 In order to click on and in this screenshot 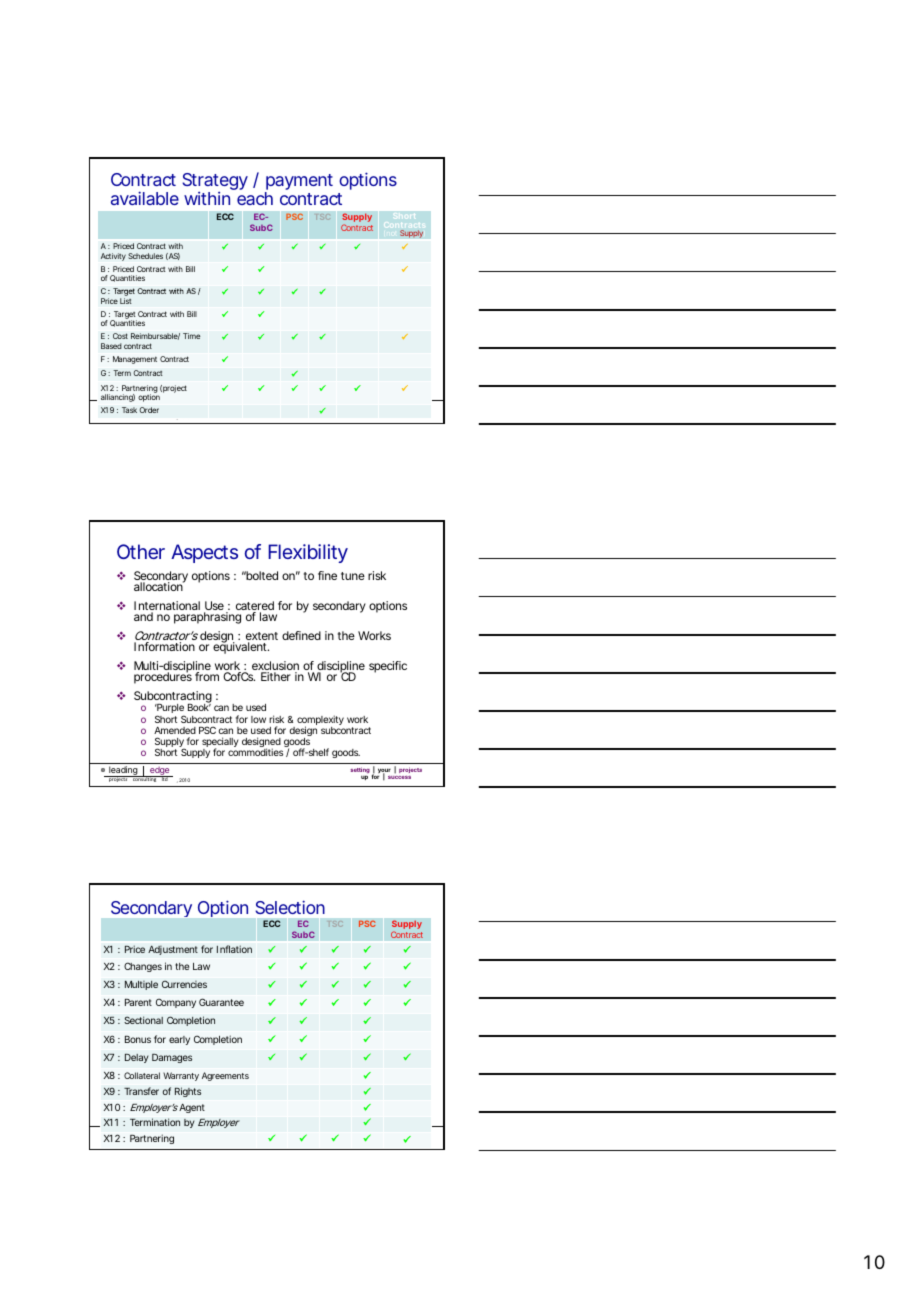, I will do `click(143, 616)`.
